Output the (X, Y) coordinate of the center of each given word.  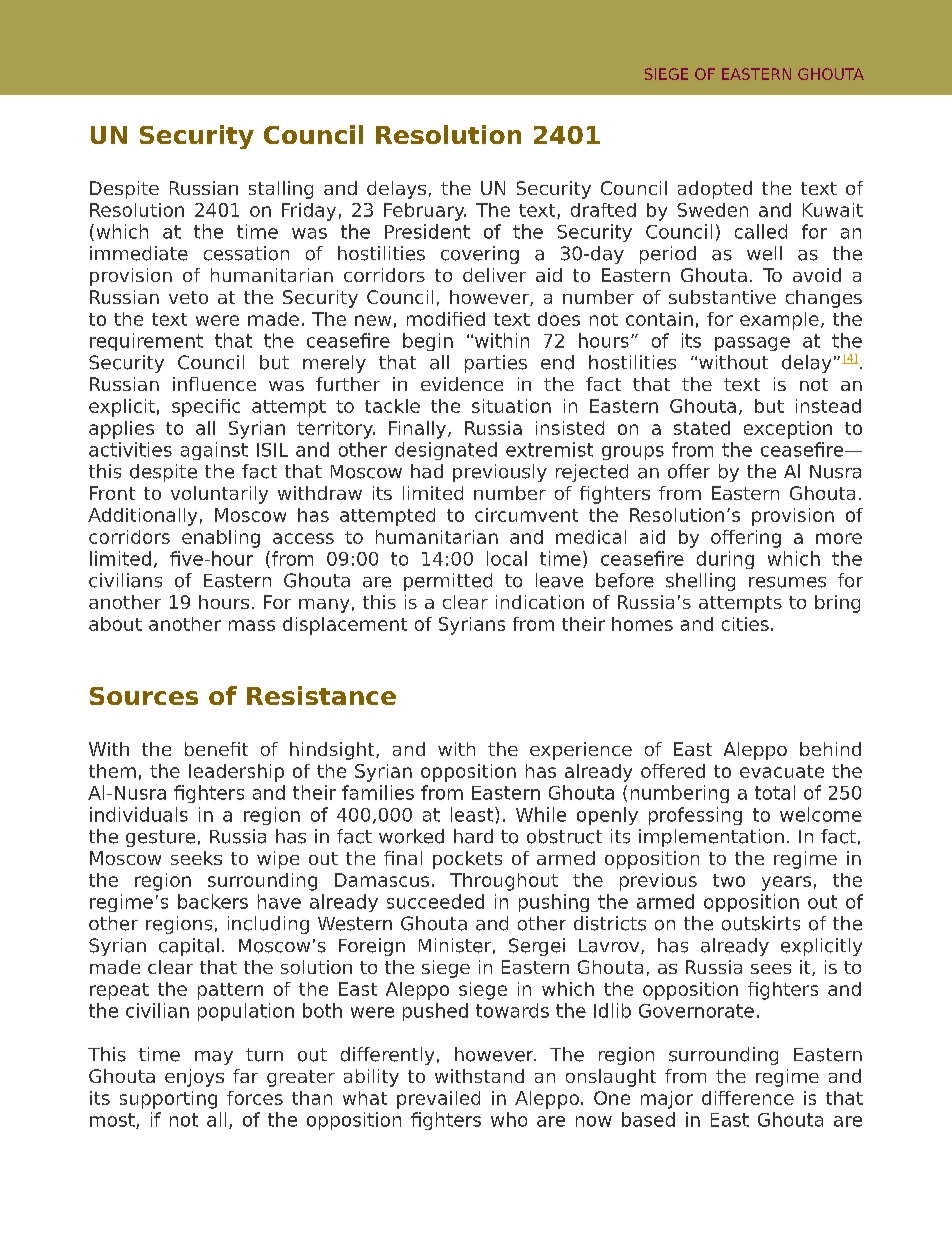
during (725, 560)
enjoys (194, 1078)
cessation (246, 253)
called (761, 231)
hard (473, 836)
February (425, 212)
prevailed (438, 1100)
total (775, 792)
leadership (236, 773)
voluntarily (219, 495)
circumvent (526, 515)
